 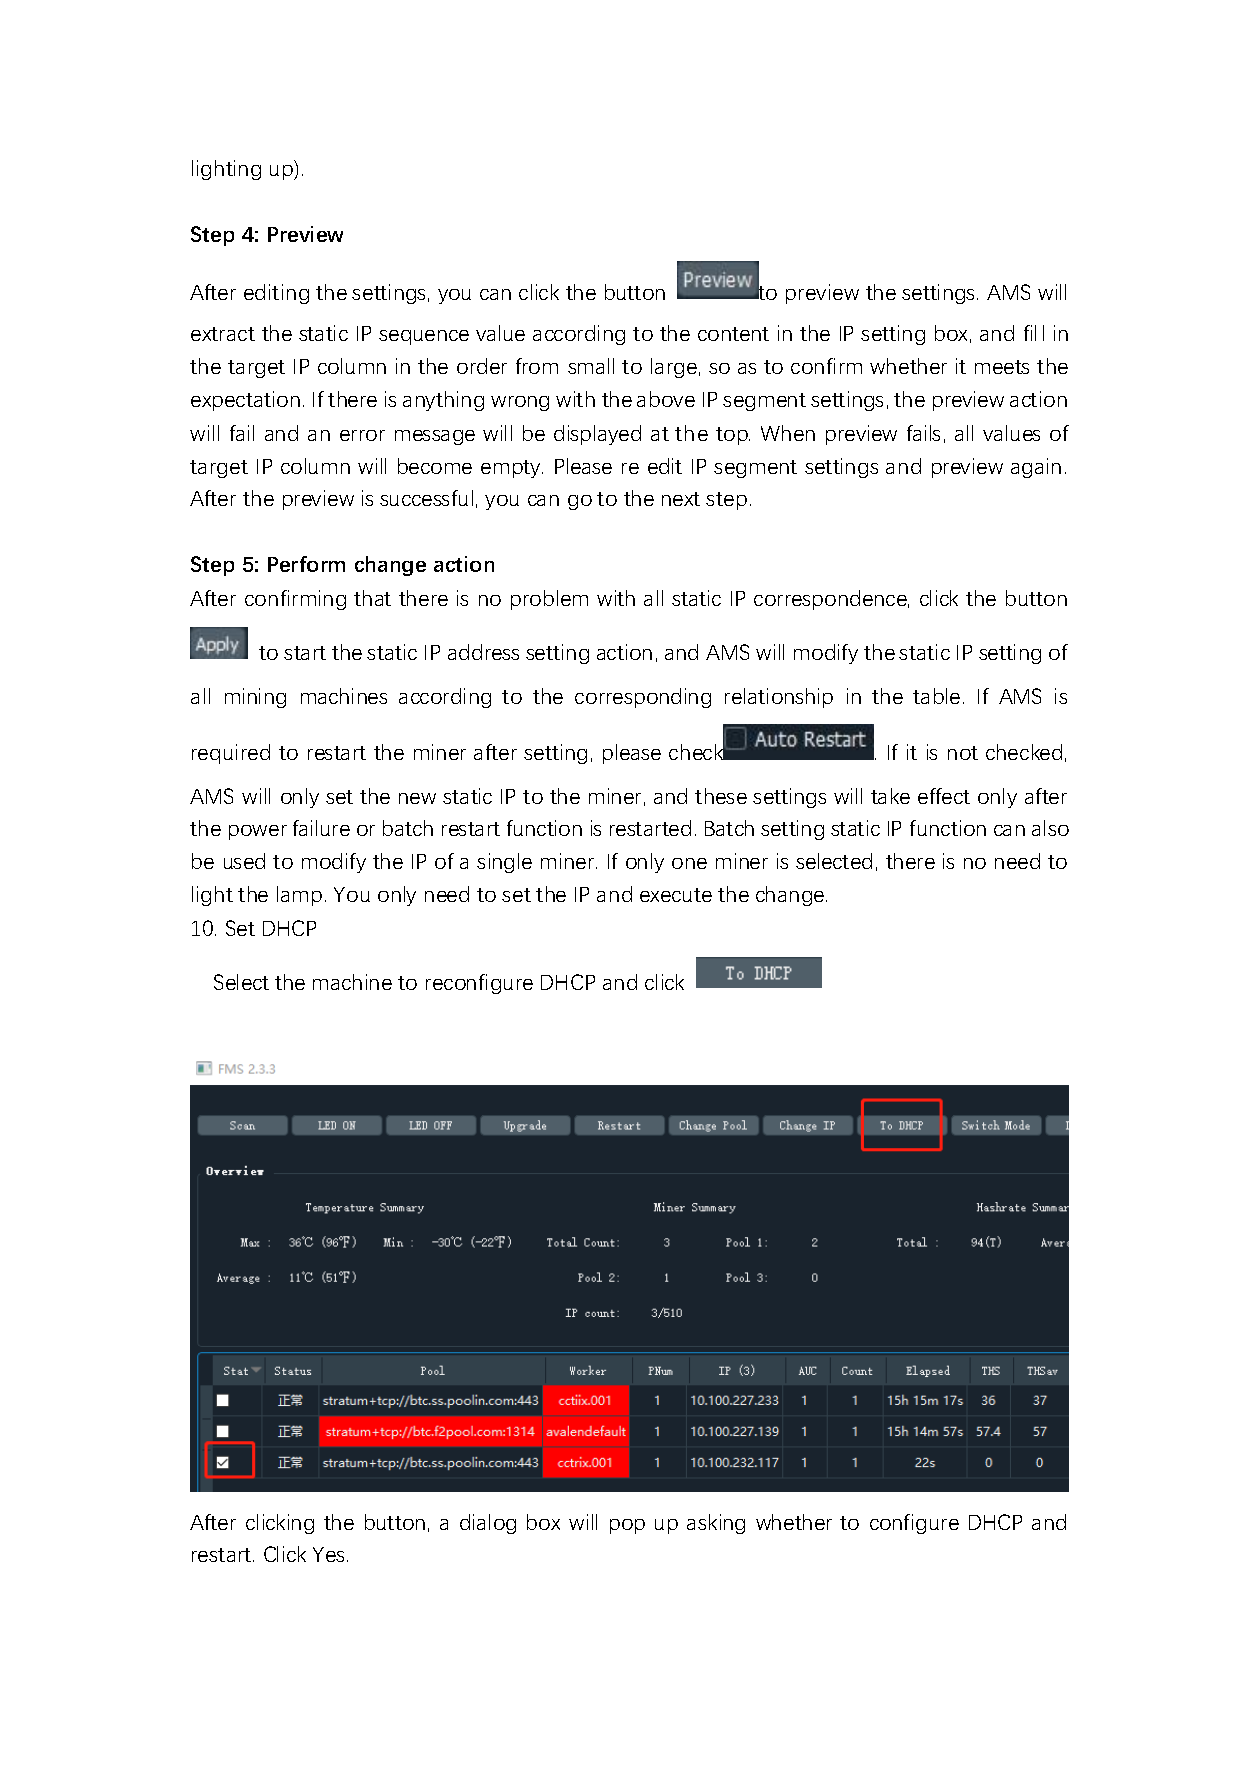 What do you see at coordinates (676, 895) in the screenshot?
I see `execute` at bounding box center [676, 895].
